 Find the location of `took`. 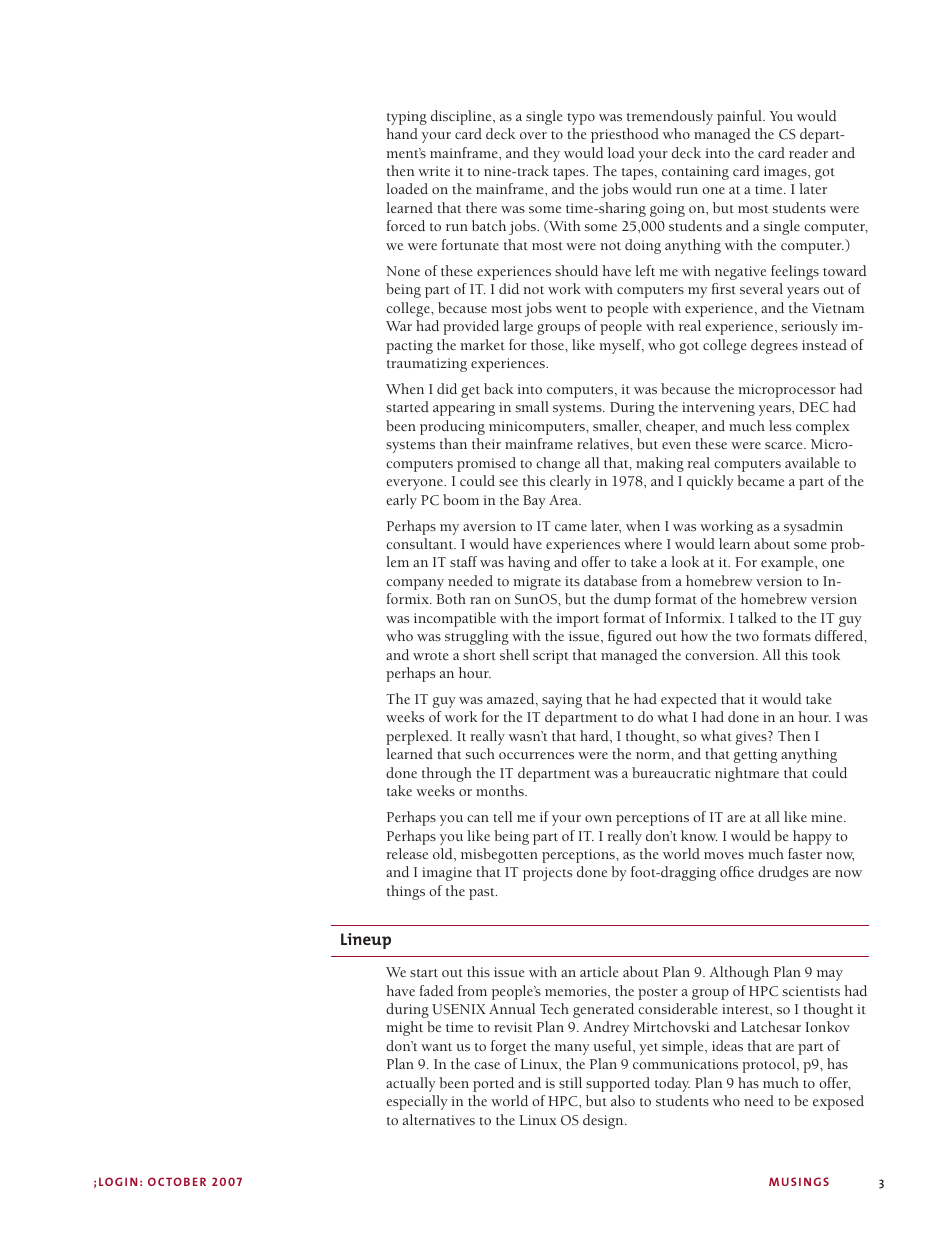

took is located at coordinates (826, 654).
